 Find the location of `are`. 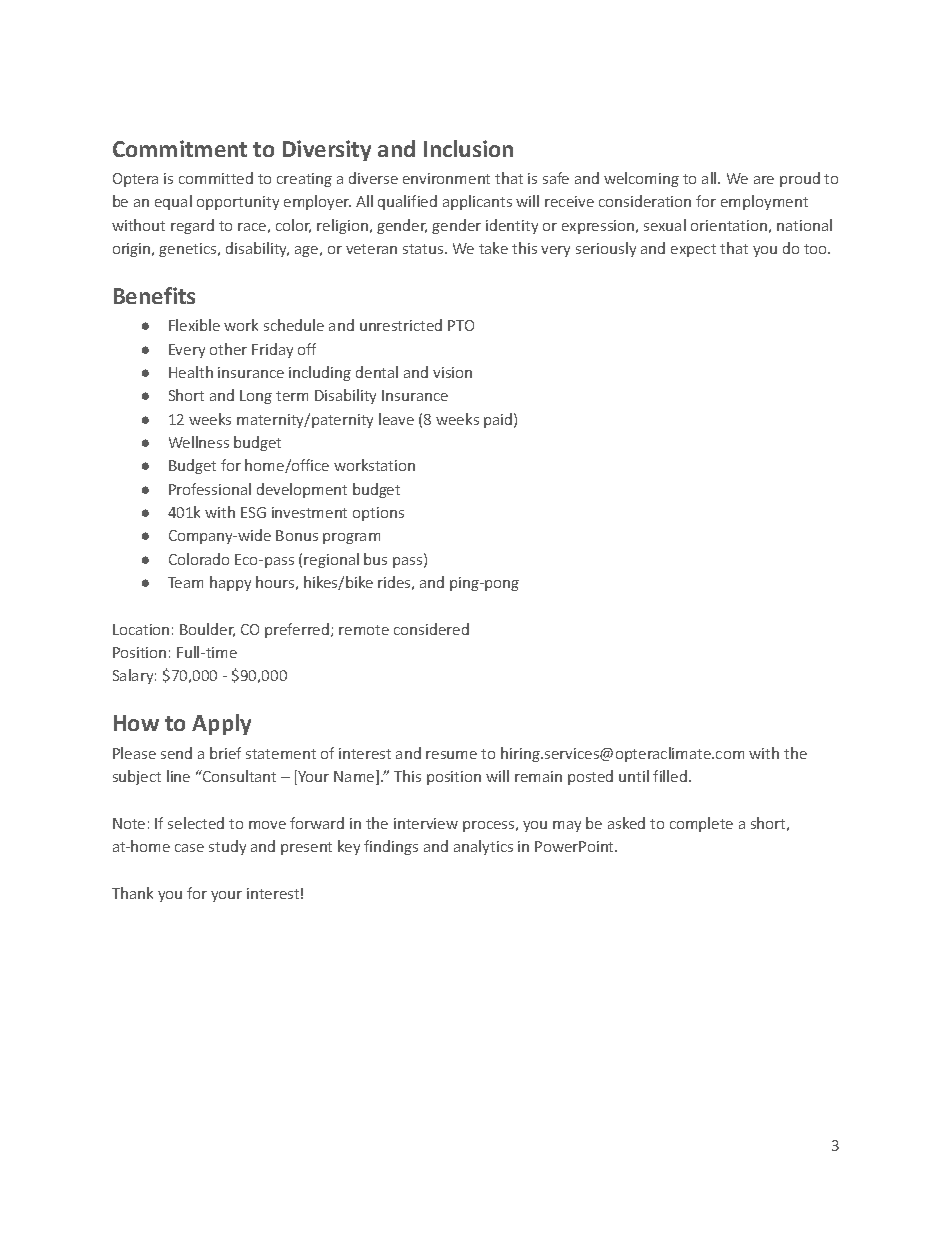

are is located at coordinates (764, 180).
